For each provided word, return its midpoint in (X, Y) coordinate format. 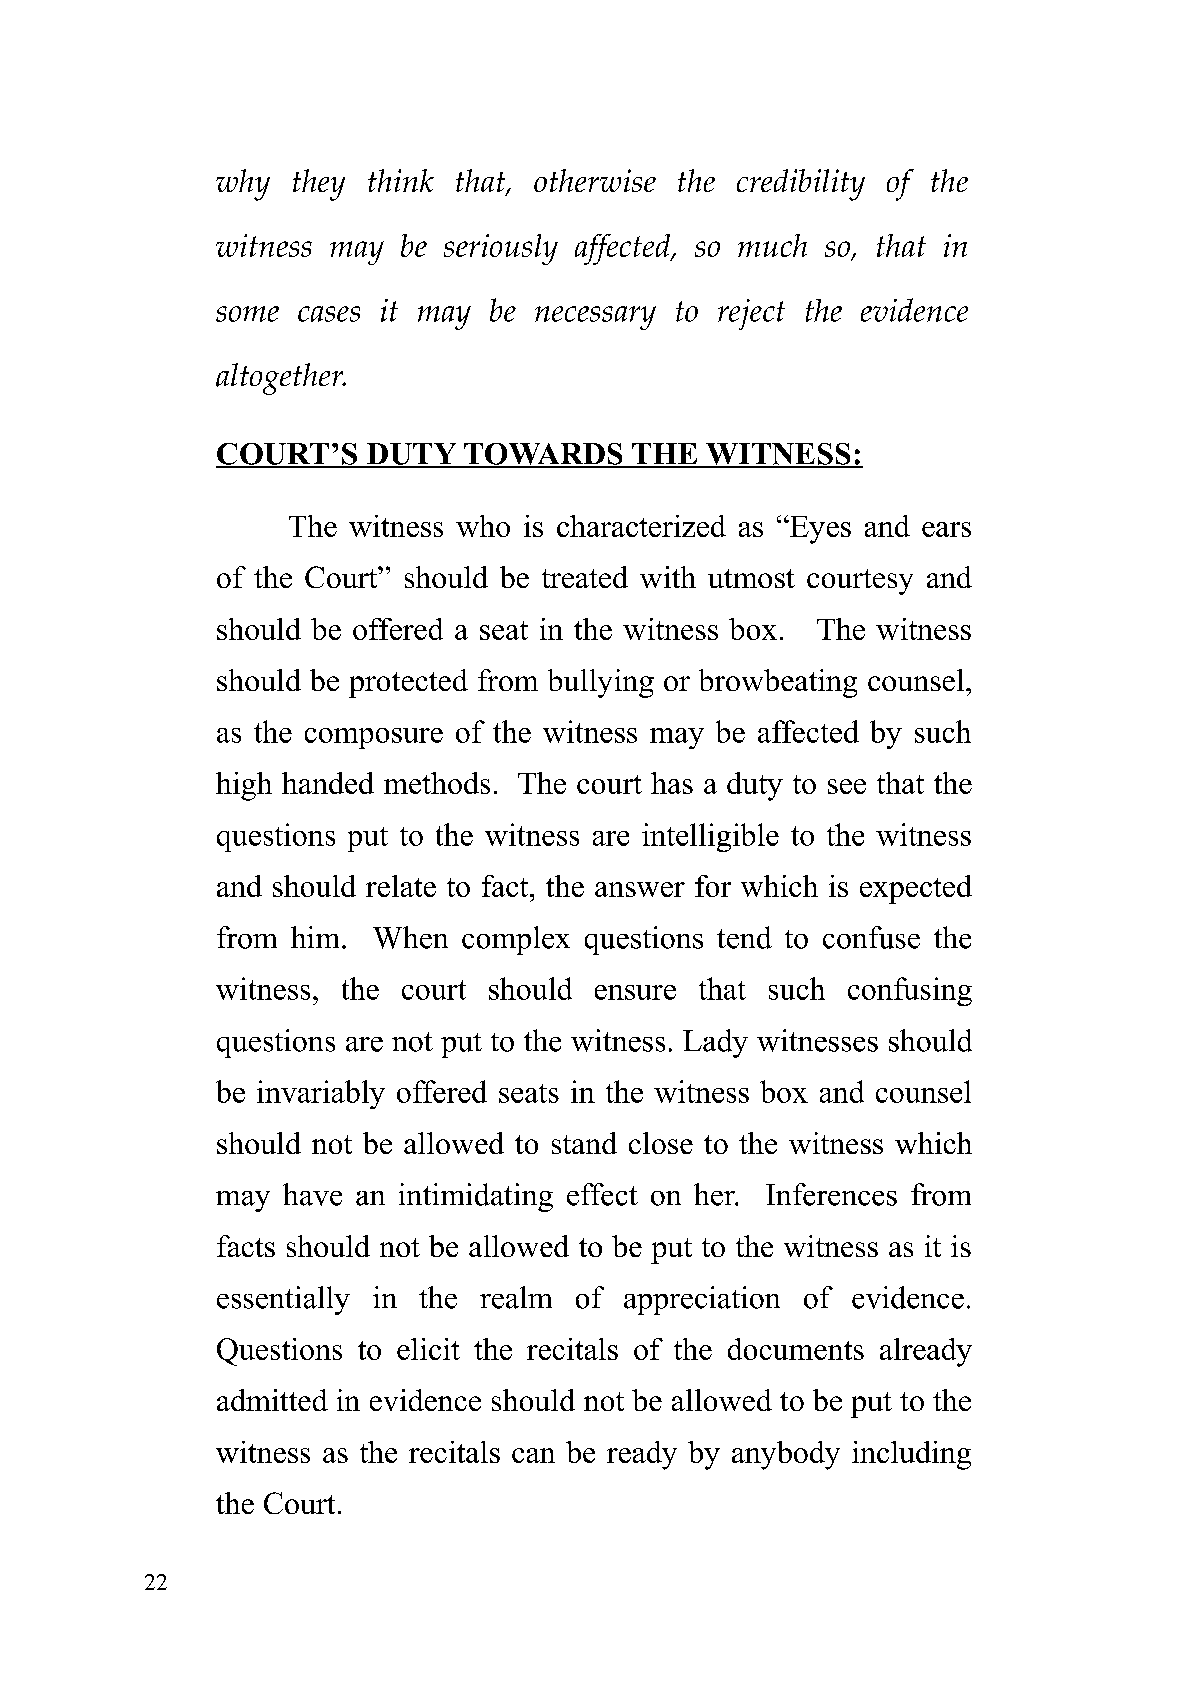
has (672, 783)
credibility (801, 185)
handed (328, 783)
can (533, 1455)
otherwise (595, 180)
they (319, 185)
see (847, 786)
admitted (272, 1400)
